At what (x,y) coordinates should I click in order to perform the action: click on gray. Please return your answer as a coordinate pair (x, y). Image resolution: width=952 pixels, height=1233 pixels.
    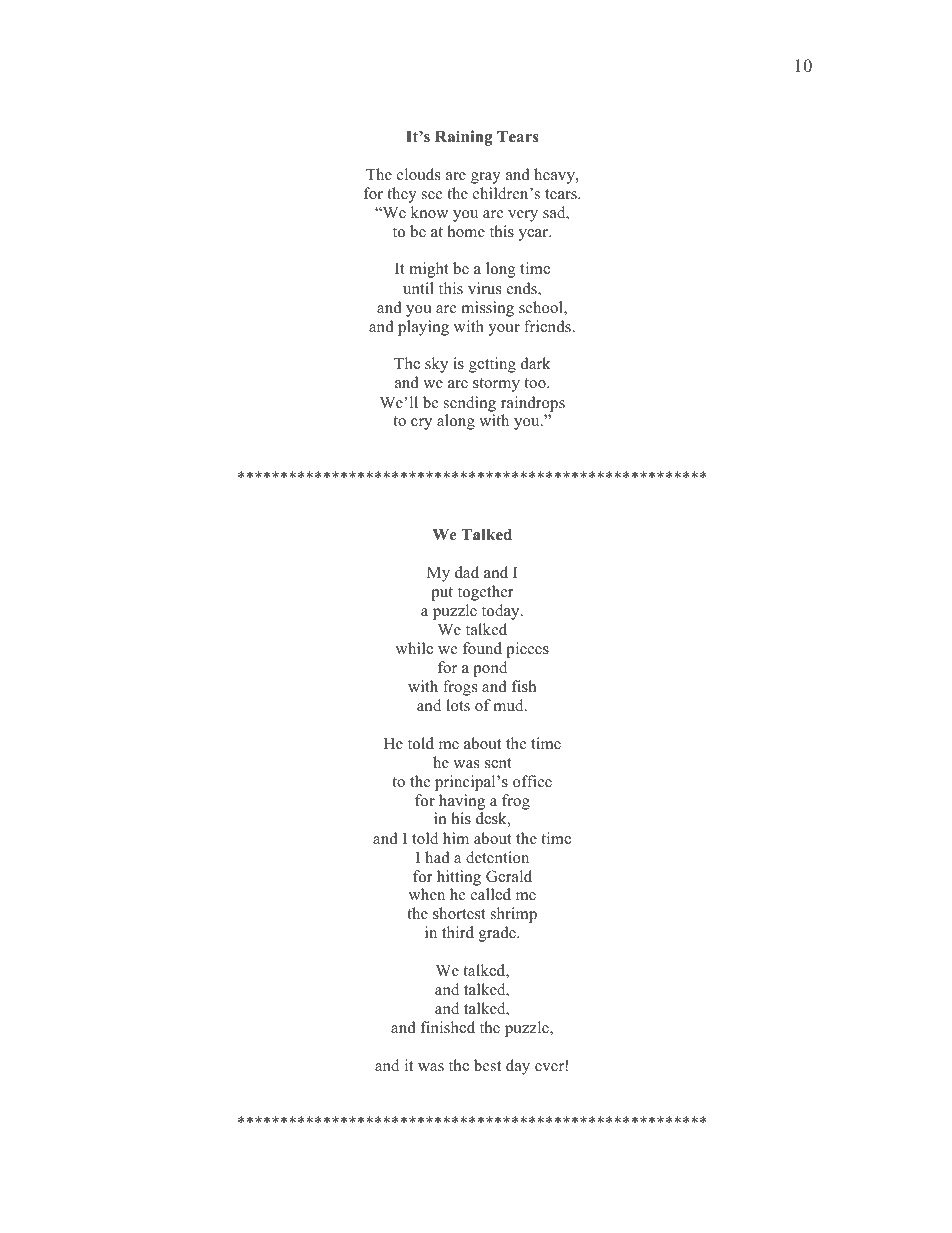
    Looking at the image, I should click on (486, 178).
